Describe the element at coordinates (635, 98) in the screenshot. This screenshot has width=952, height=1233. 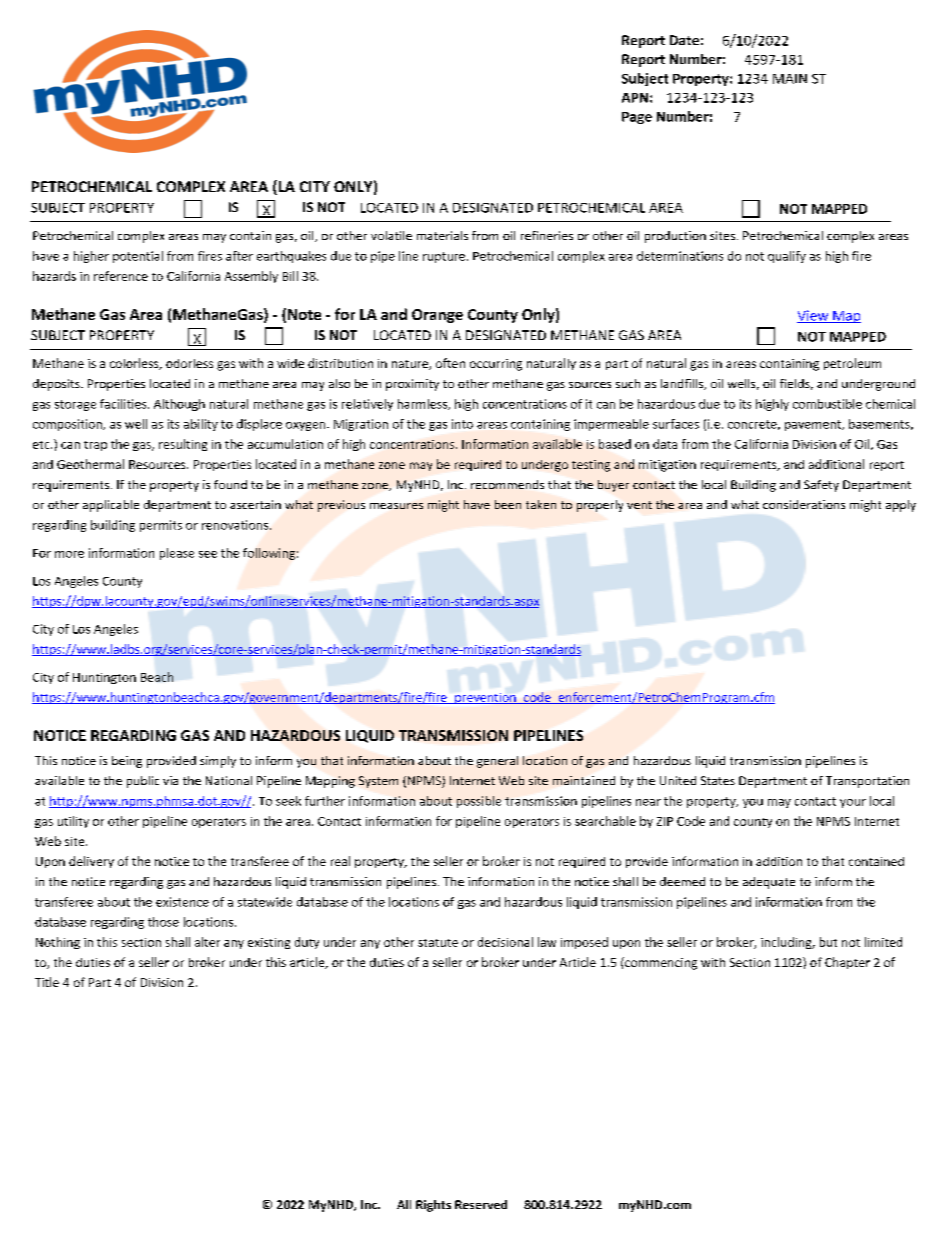
I see `APN` at that location.
